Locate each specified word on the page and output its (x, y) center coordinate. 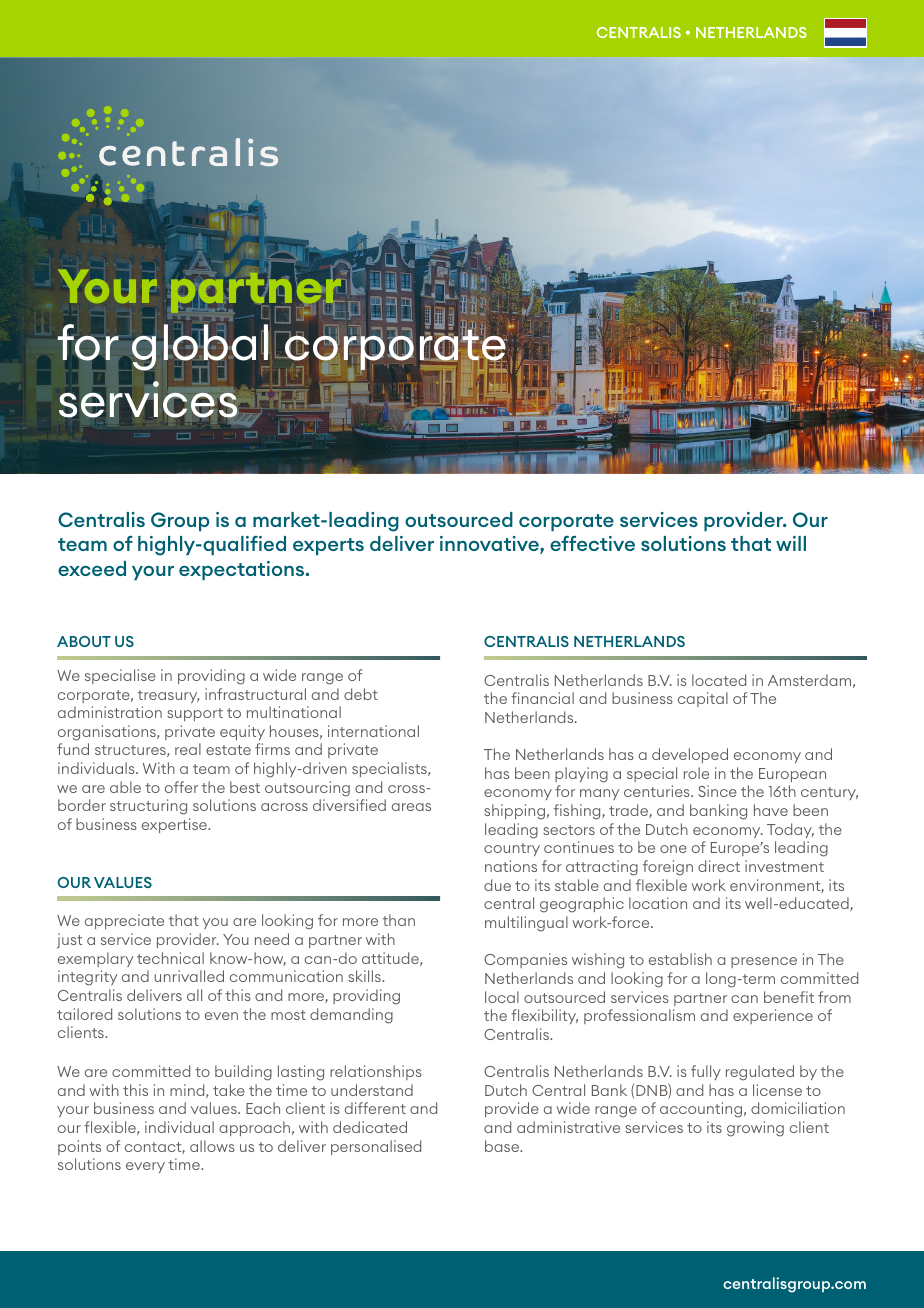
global (200, 348)
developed (690, 755)
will (791, 543)
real (188, 749)
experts (328, 546)
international (373, 731)
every (145, 1167)
